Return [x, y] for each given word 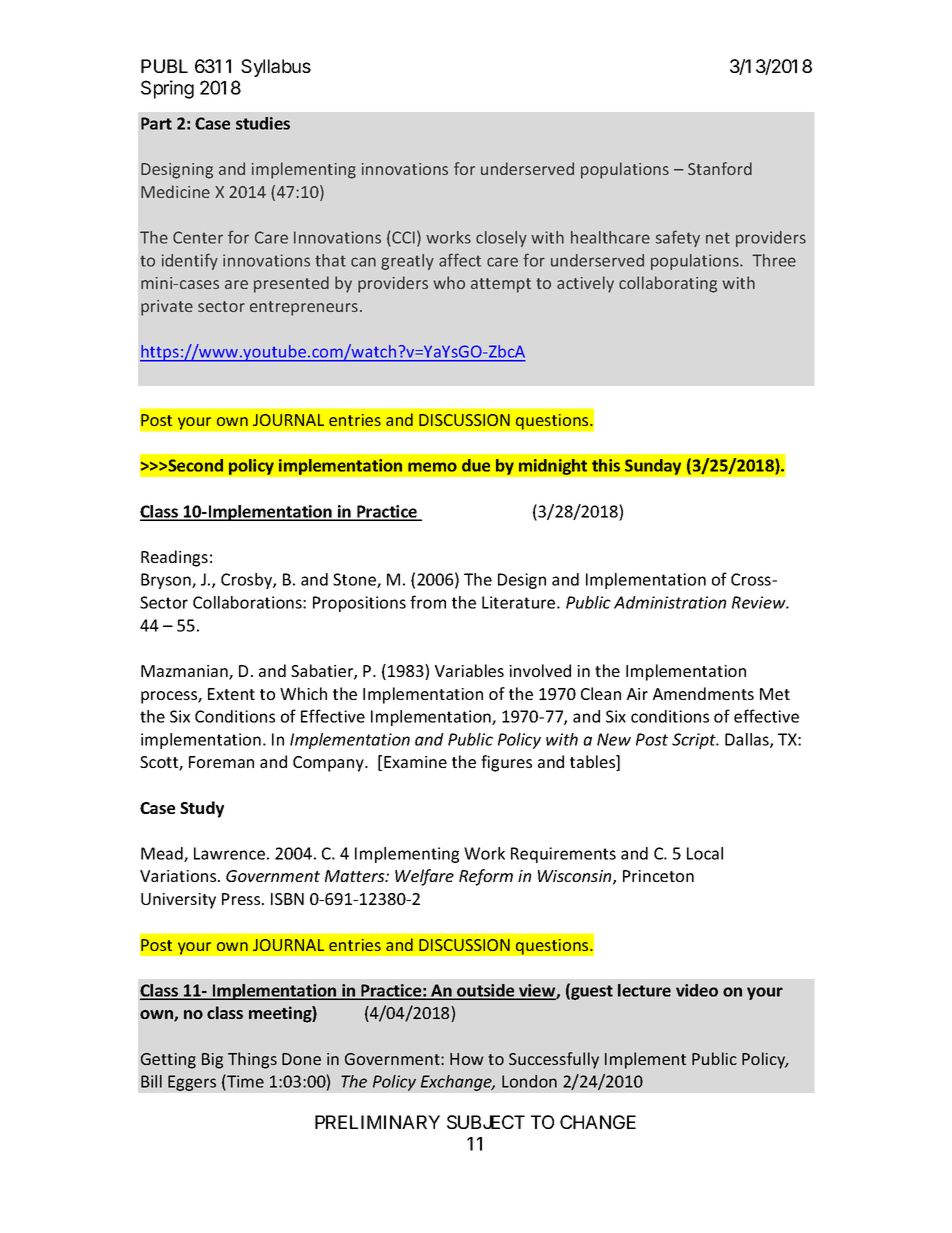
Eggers [192, 1083]
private [167, 308]
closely [501, 239]
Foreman [221, 762]
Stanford [720, 168]
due [476, 465]
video [697, 990]
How [467, 1059]
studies [263, 123]
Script [695, 741]
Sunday [653, 467]
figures [506, 763]
